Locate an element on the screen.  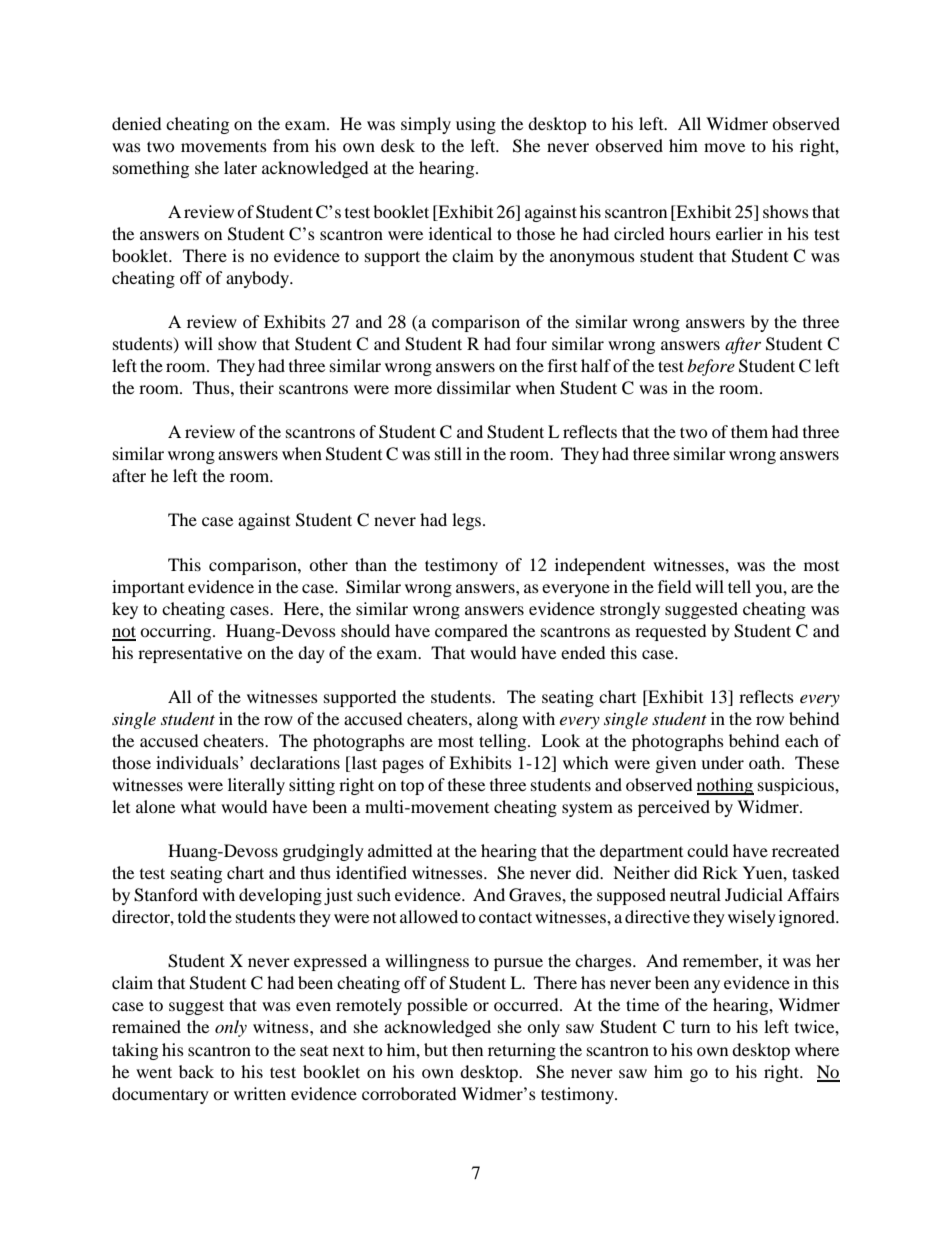
individuals is located at coordinates (198, 762).
